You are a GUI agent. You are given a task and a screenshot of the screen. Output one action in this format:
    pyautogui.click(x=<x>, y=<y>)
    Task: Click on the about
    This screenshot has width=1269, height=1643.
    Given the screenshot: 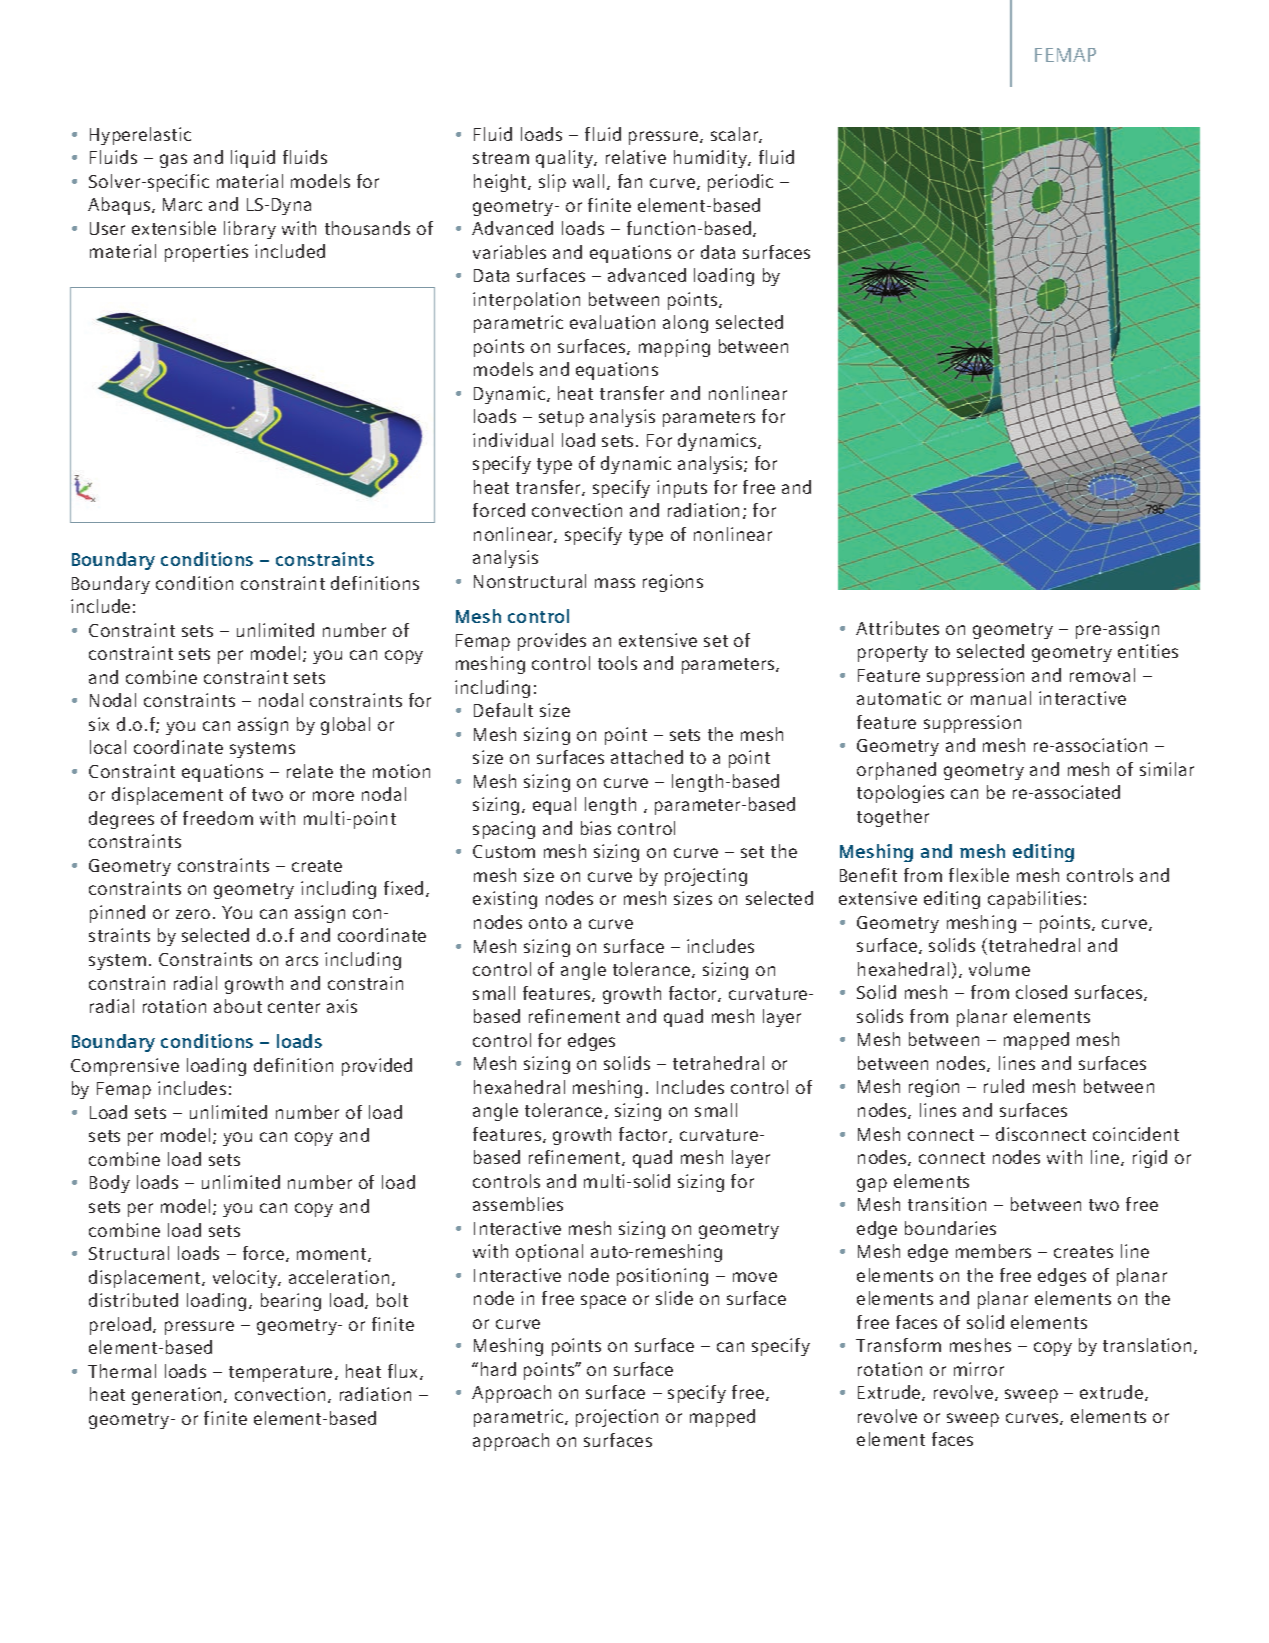 What is the action you would take?
    pyautogui.click(x=238, y=1006)
